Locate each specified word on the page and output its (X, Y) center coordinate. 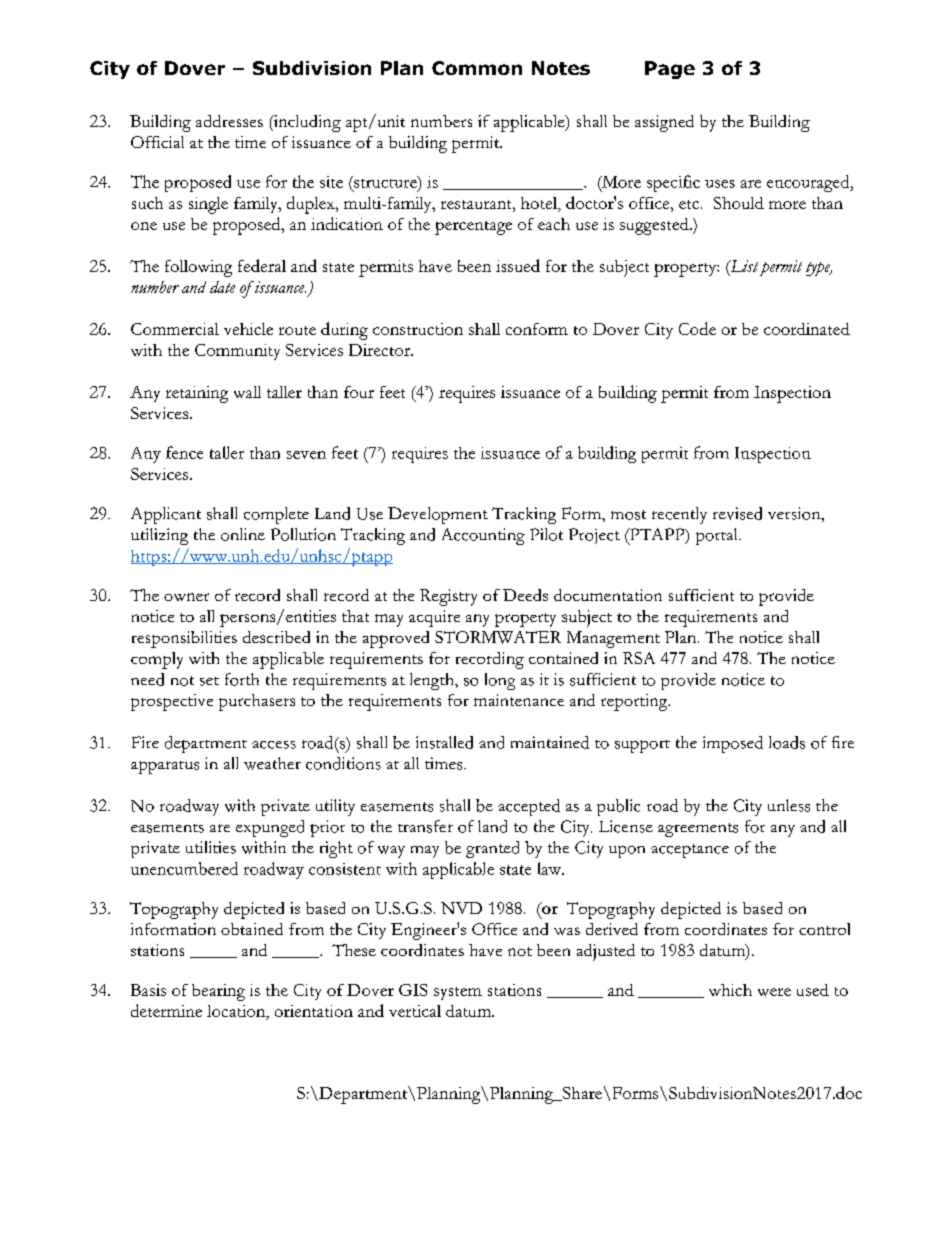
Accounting (483, 536)
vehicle (248, 329)
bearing (218, 992)
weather (272, 763)
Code (697, 328)
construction (418, 329)
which (730, 990)
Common (477, 68)
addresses (229, 121)
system (458, 993)
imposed (733, 744)
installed (444, 742)
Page (670, 70)
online (243, 534)
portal (718, 536)
